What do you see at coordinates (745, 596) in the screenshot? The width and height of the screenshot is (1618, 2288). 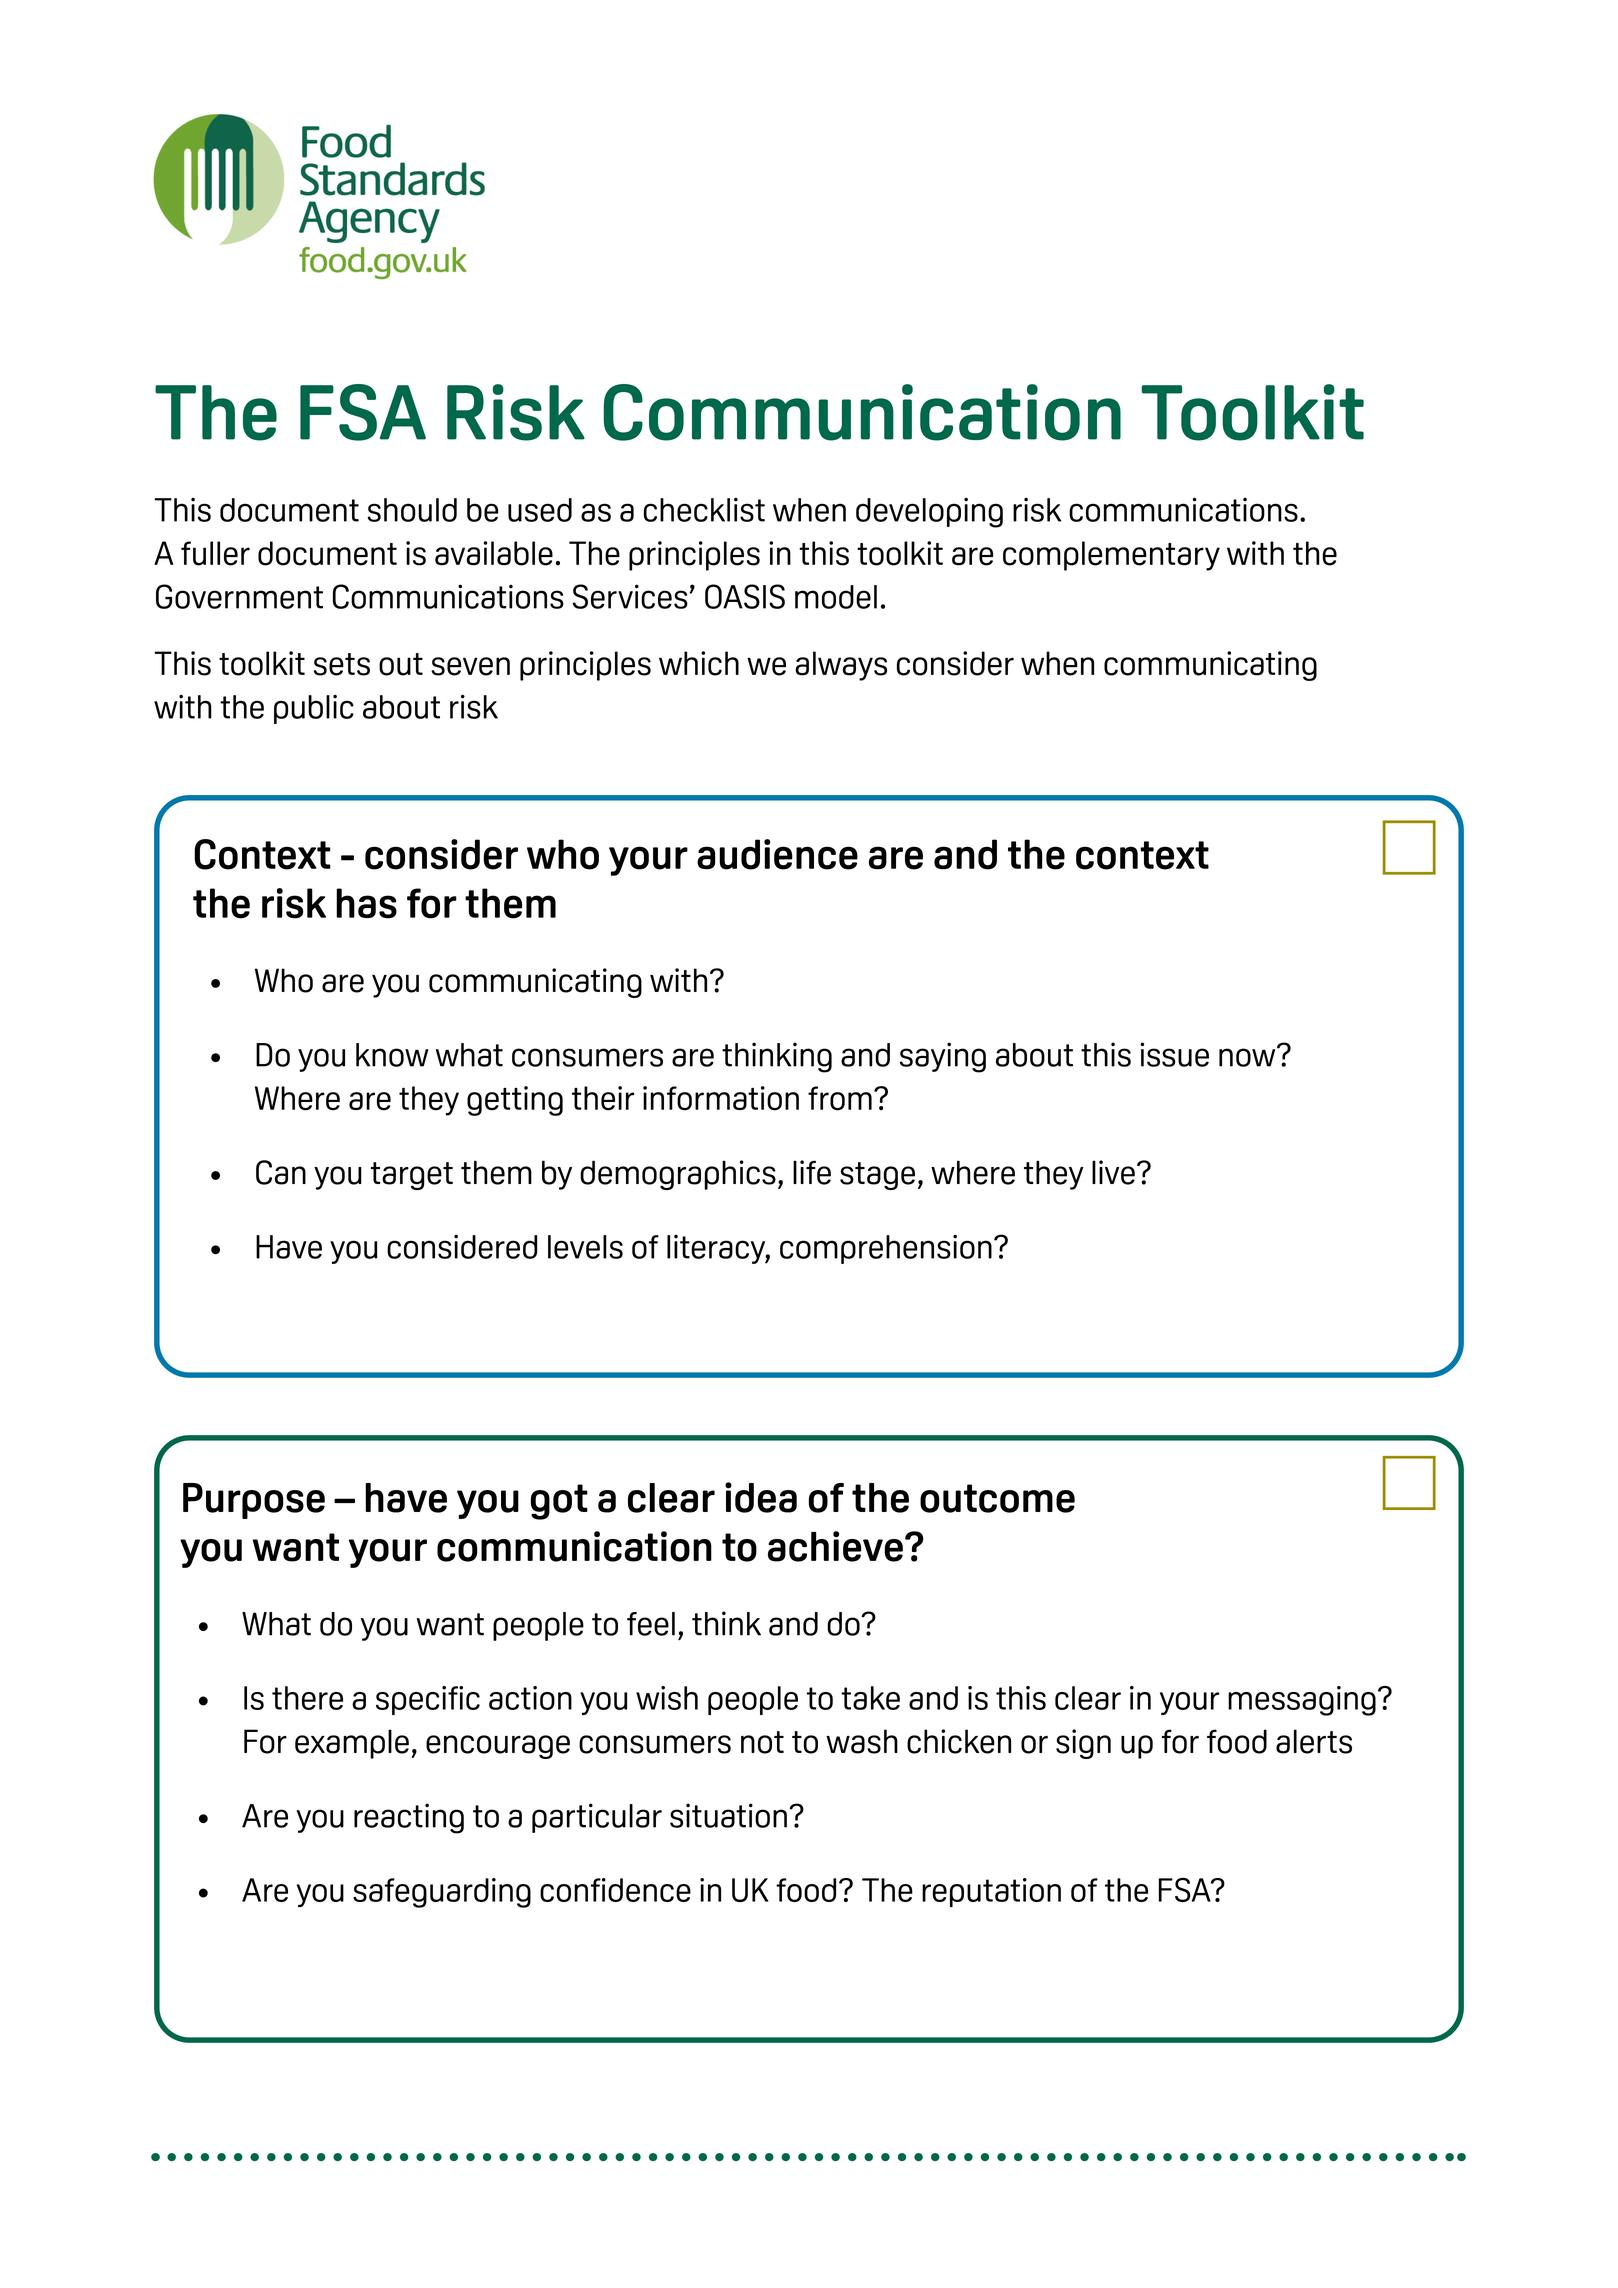 I see `OASIS` at bounding box center [745, 596].
